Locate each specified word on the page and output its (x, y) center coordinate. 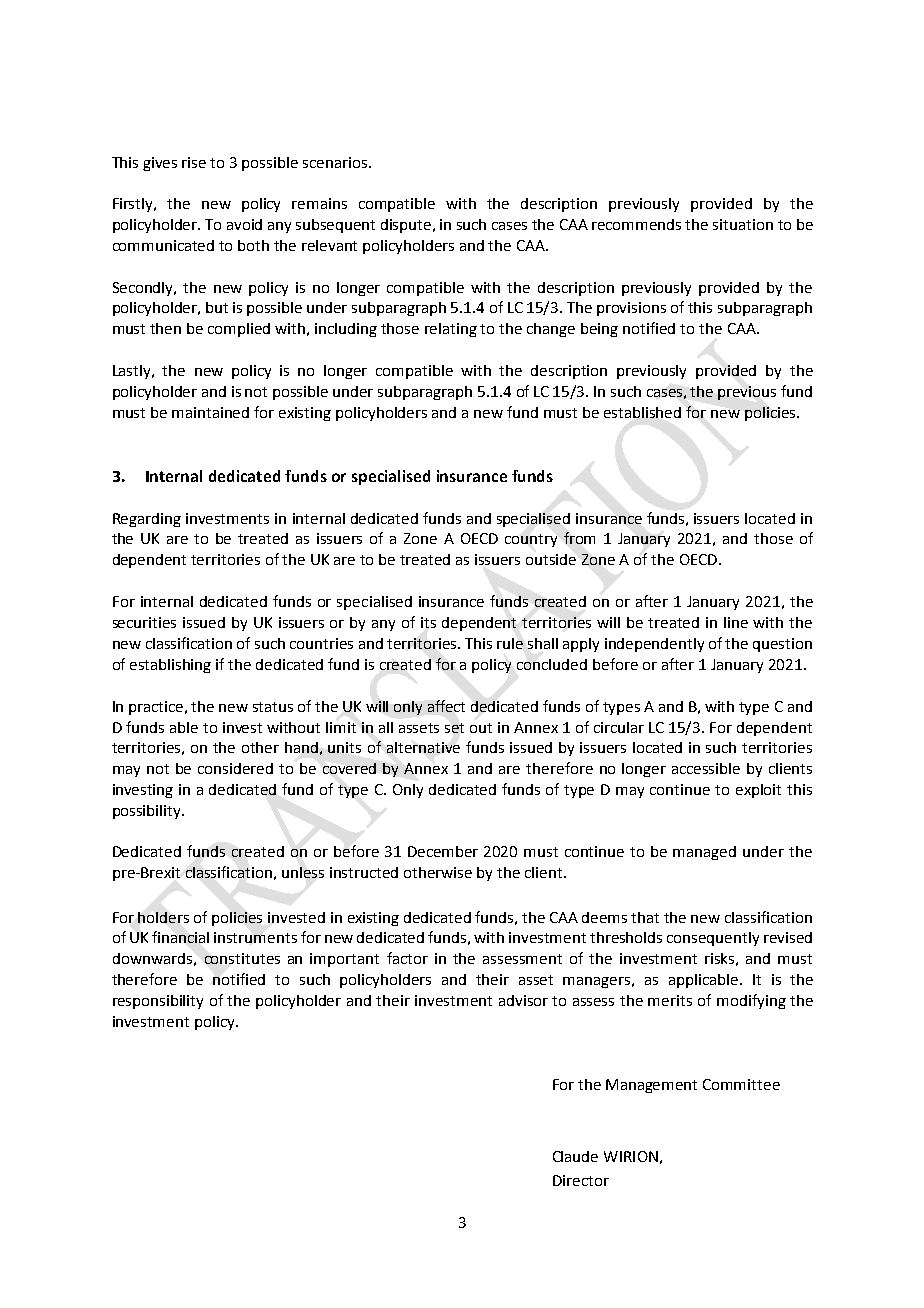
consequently (713, 939)
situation (743, 224)
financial (180, 937)
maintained (210, 412)
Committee (741, 1084)
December (443, 851)
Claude (575, 1156)
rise (194, 162)
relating (451, 330)
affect (446, 706)
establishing (170, 666)
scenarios (335, 162)
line (736, 622)
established (642, 412)
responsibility (158, 1002)
